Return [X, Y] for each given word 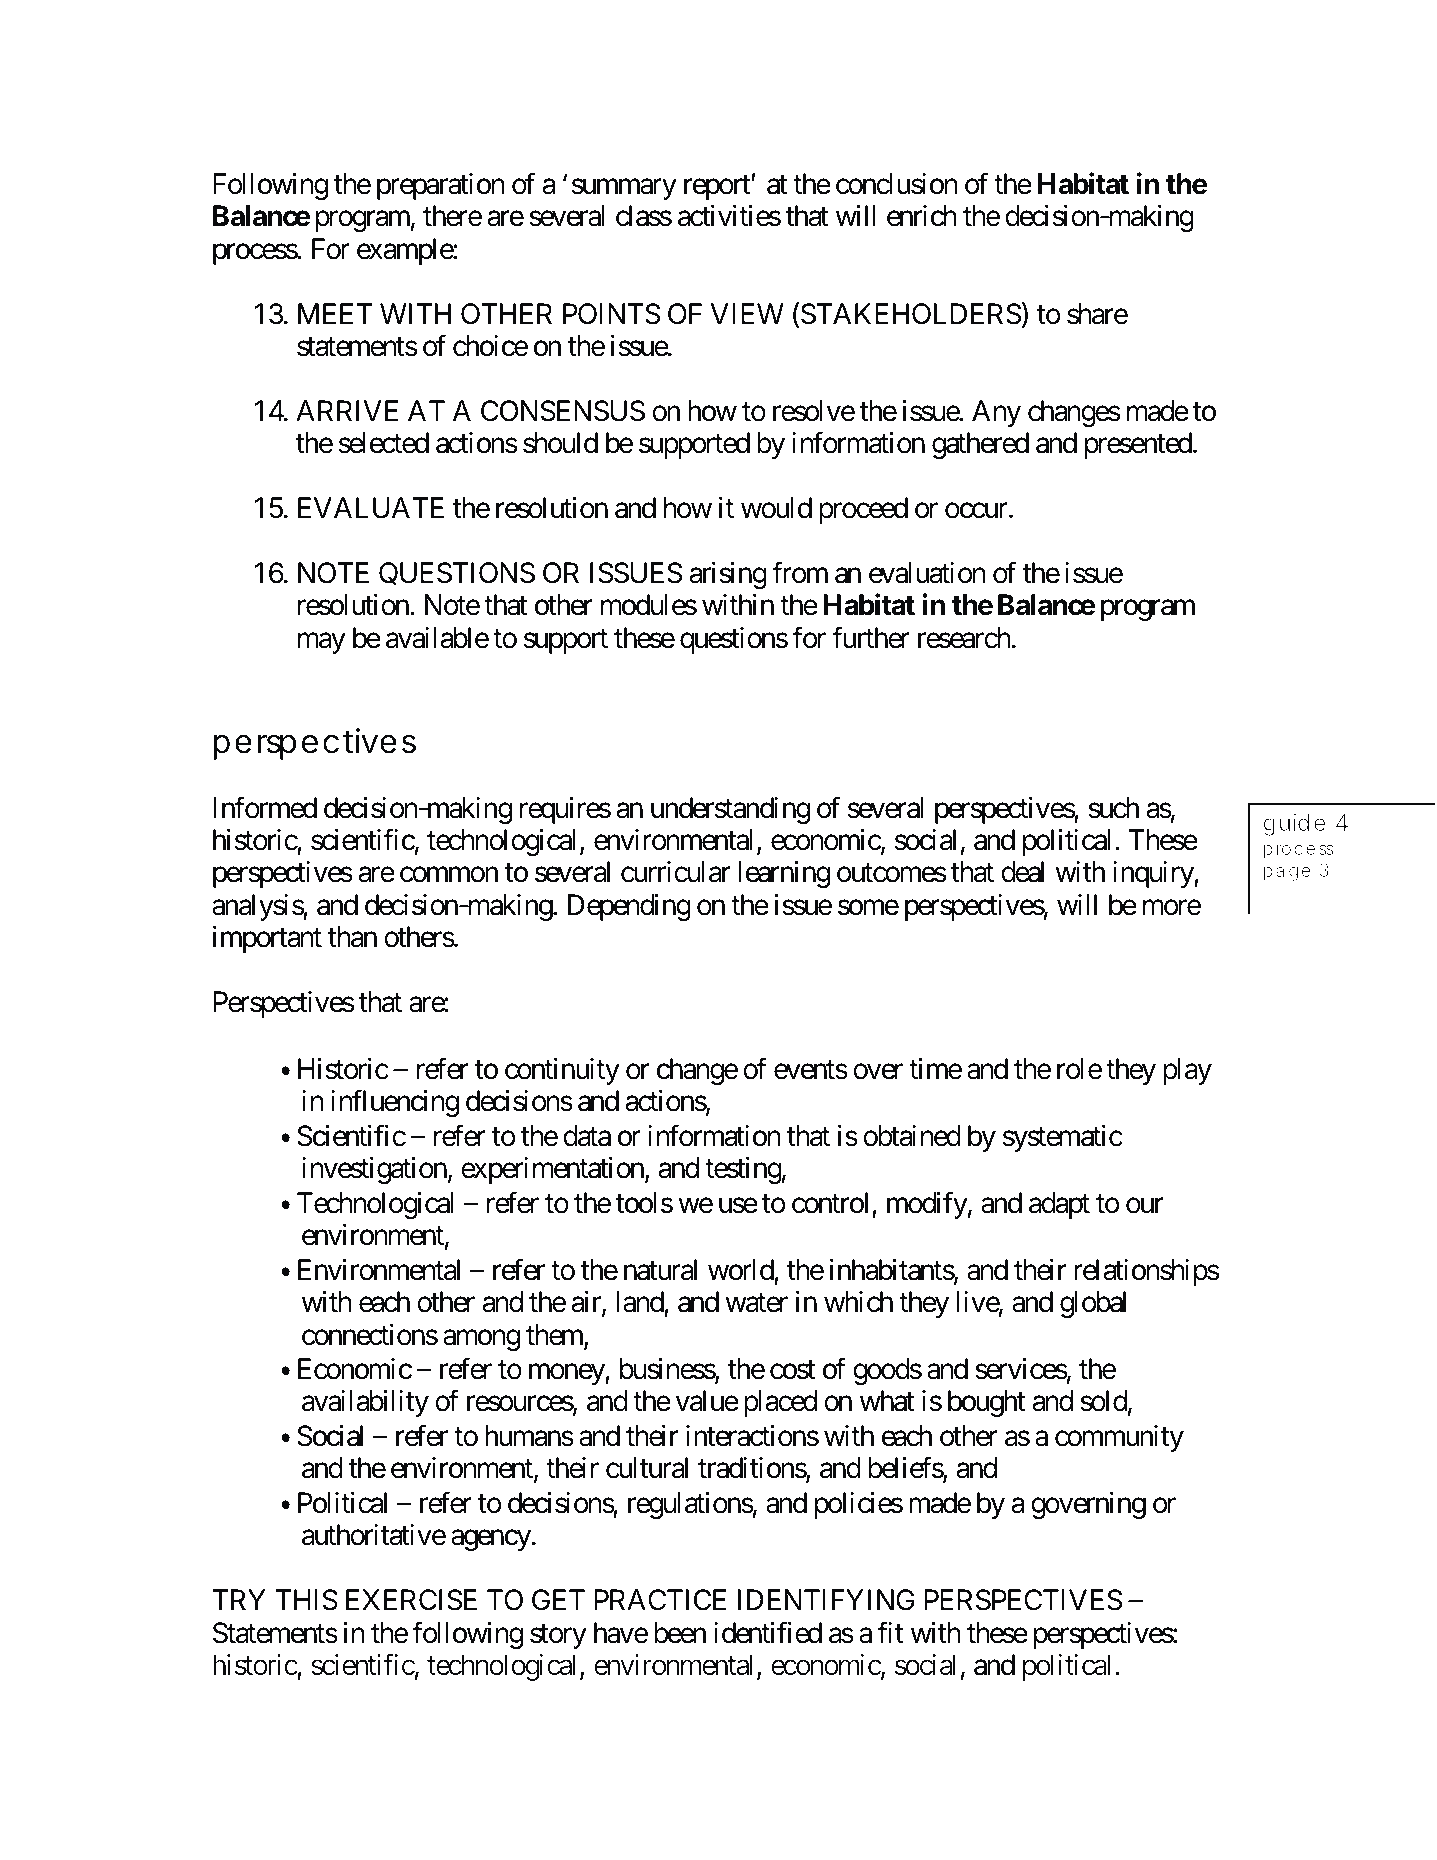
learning [784, 874]
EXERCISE [411, 1600]
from [800, 573]
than [352, 937]
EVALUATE [371, 508]
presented [1138, 445]
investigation [374, 1170]
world [741, 1270]
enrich [922, 216]
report [718, 188]
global [1093, 1304]
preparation [441, 186]
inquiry [1154, 874]
